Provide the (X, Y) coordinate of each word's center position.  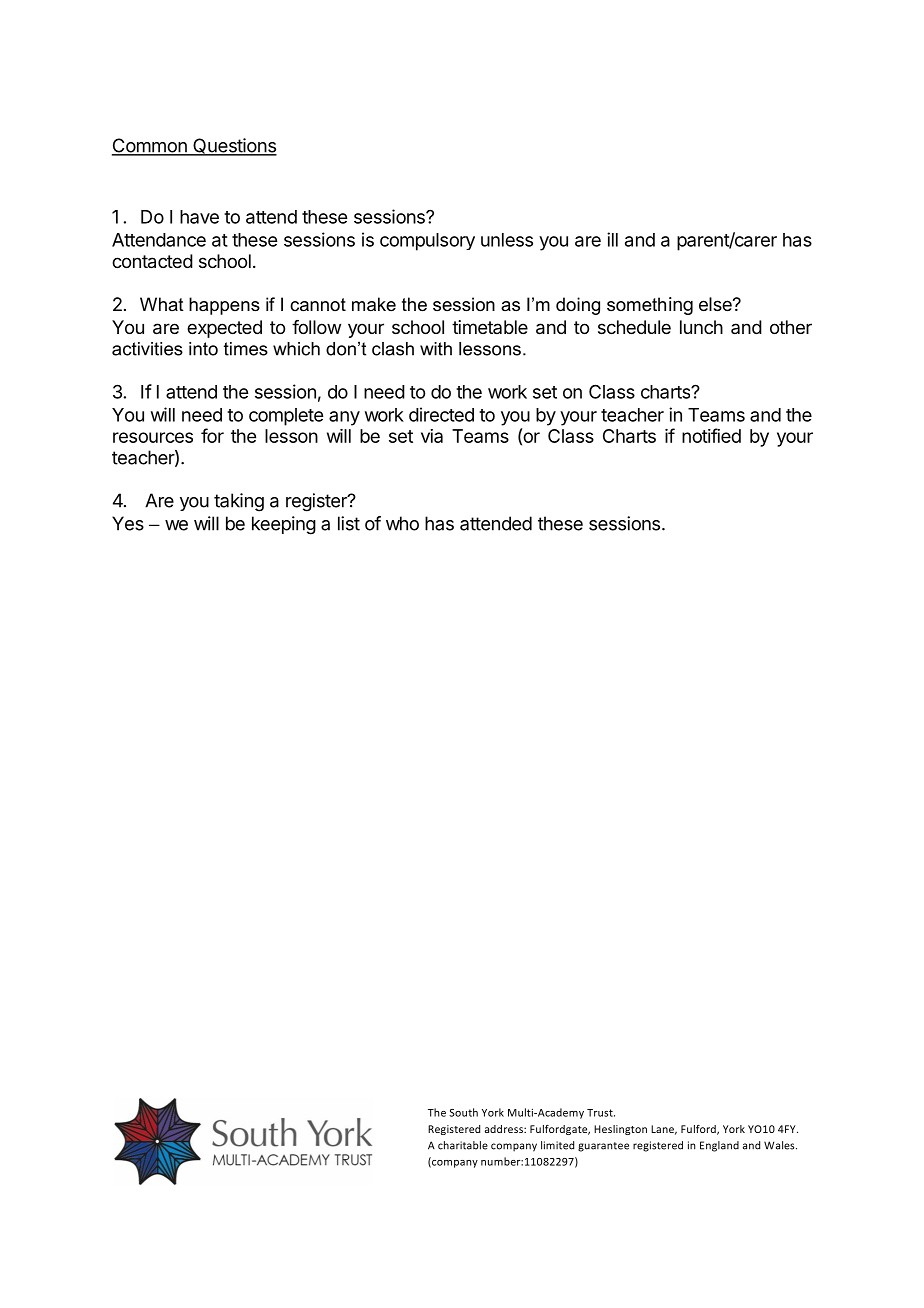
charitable (463, 1145)
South (463, 1112)
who (402, 523)
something (650, 306)
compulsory (427, 242)
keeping (284, 525)
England (719, 1146)
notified (711, 435)
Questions (234, 147)
